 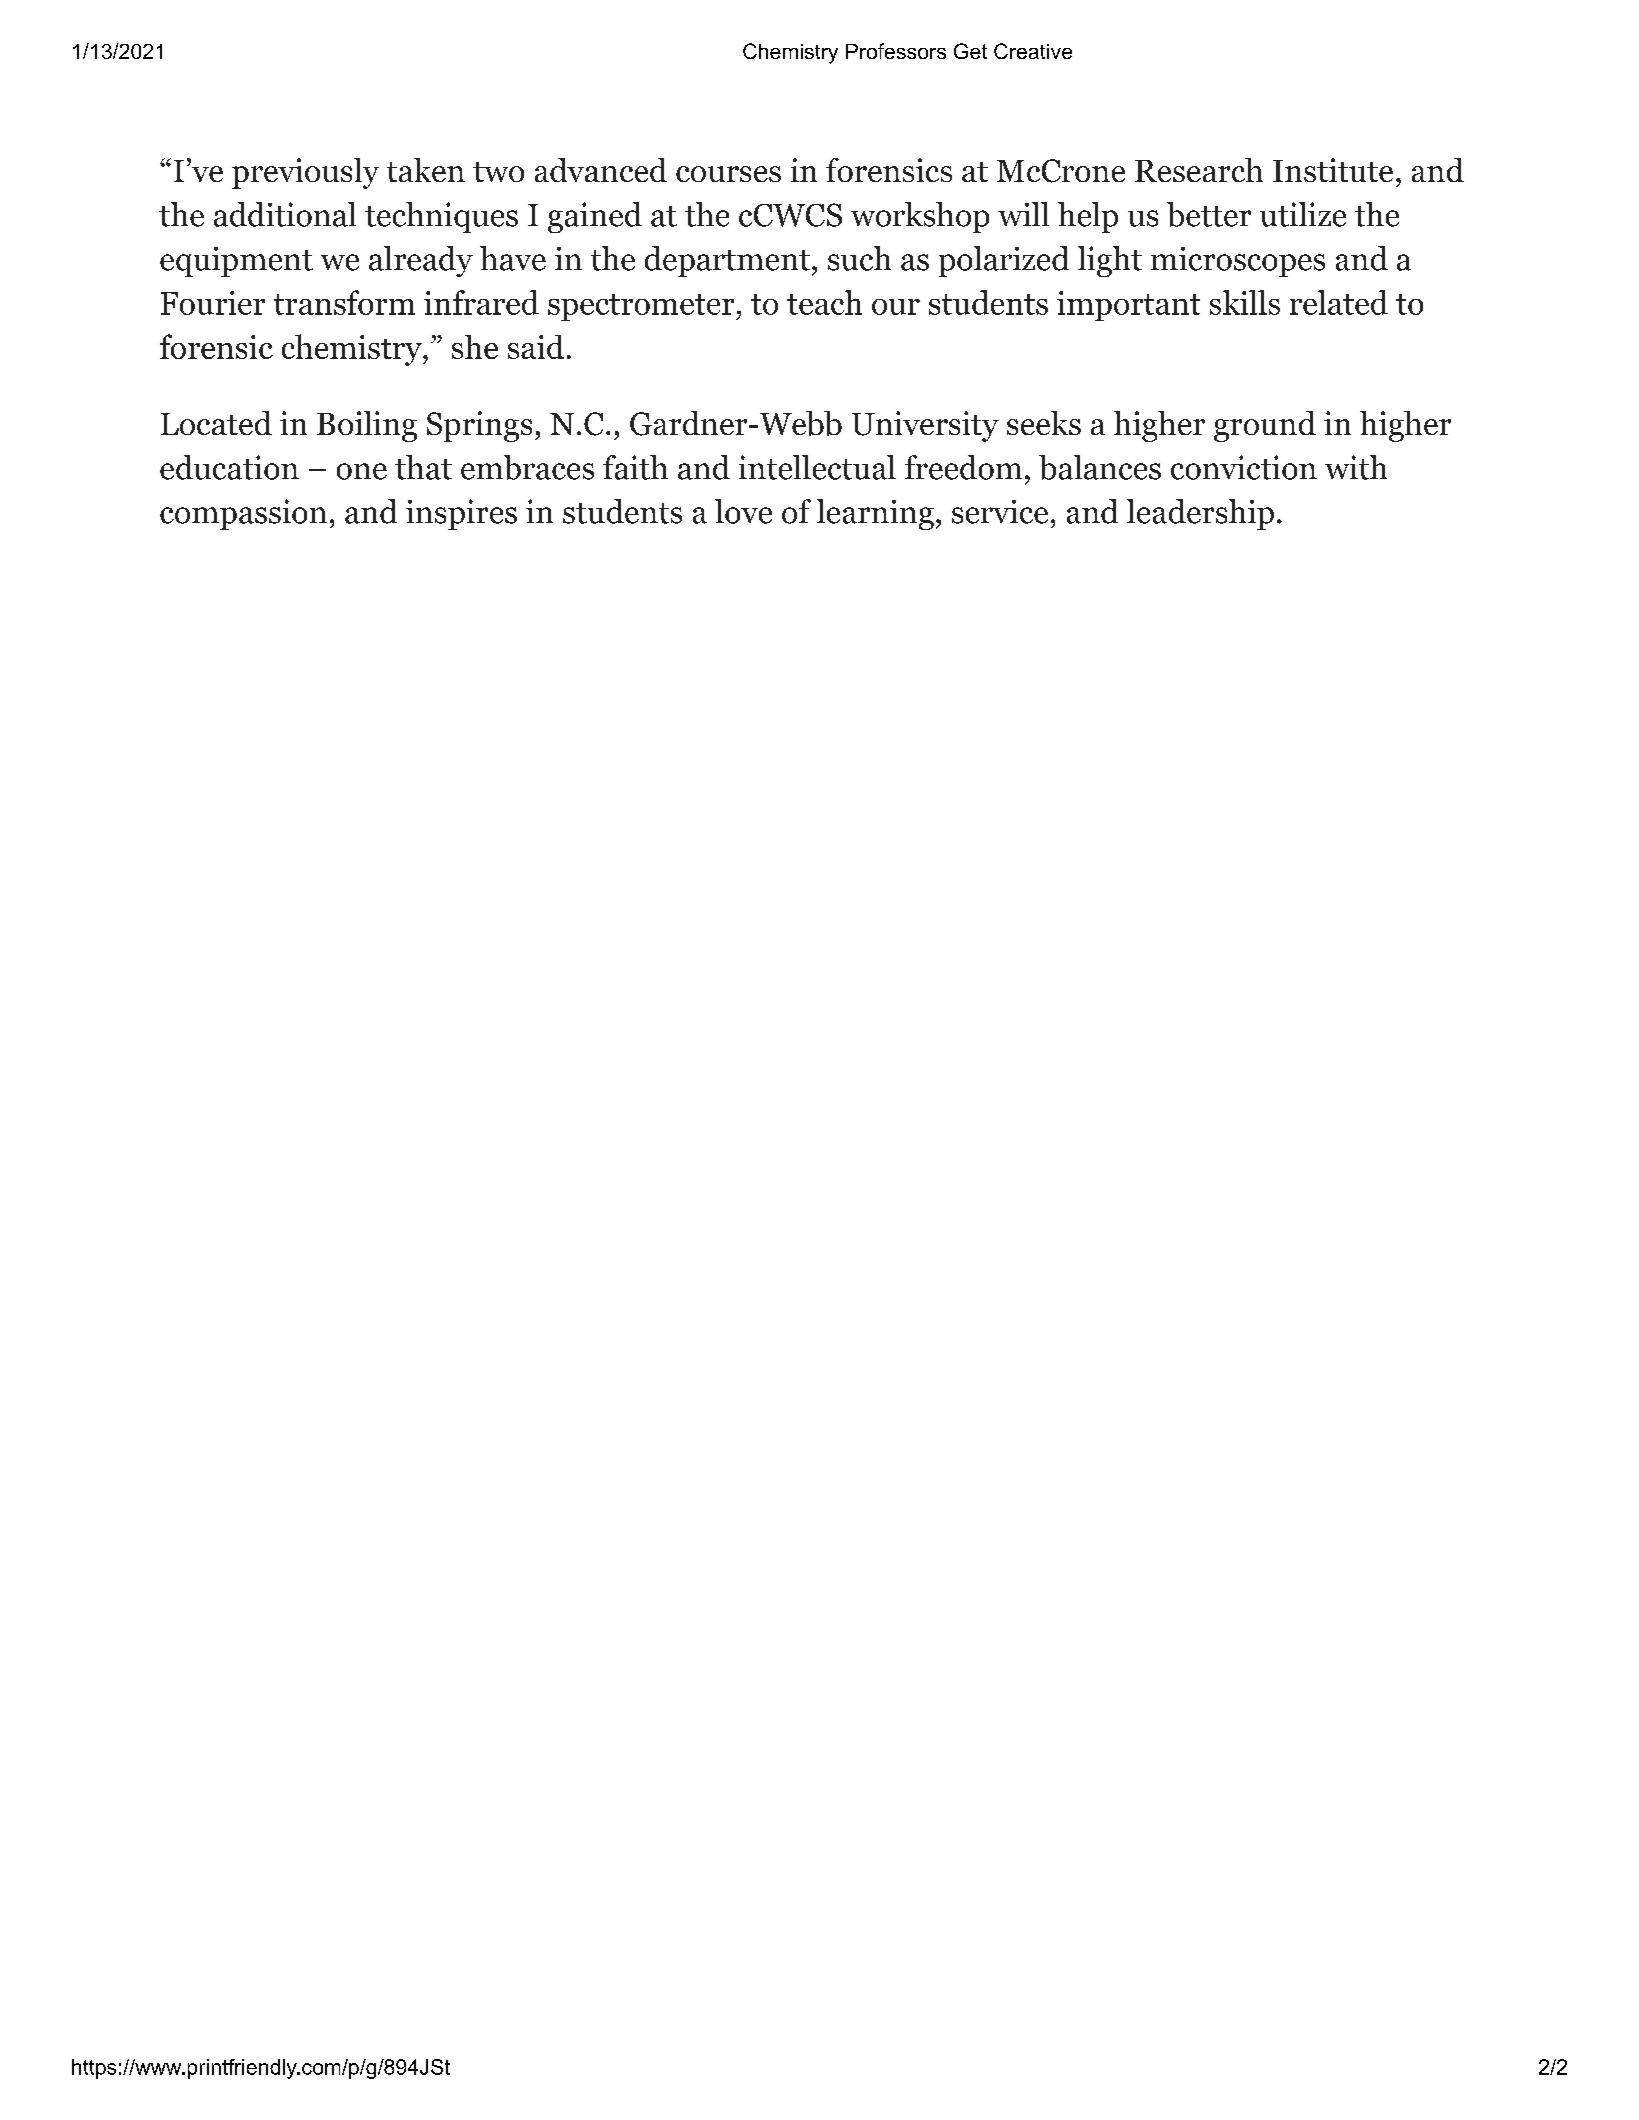 What do you see at coordinates (1245, 302) in the screenshot?
I see `skills` at bounding box center [1245, 302].
